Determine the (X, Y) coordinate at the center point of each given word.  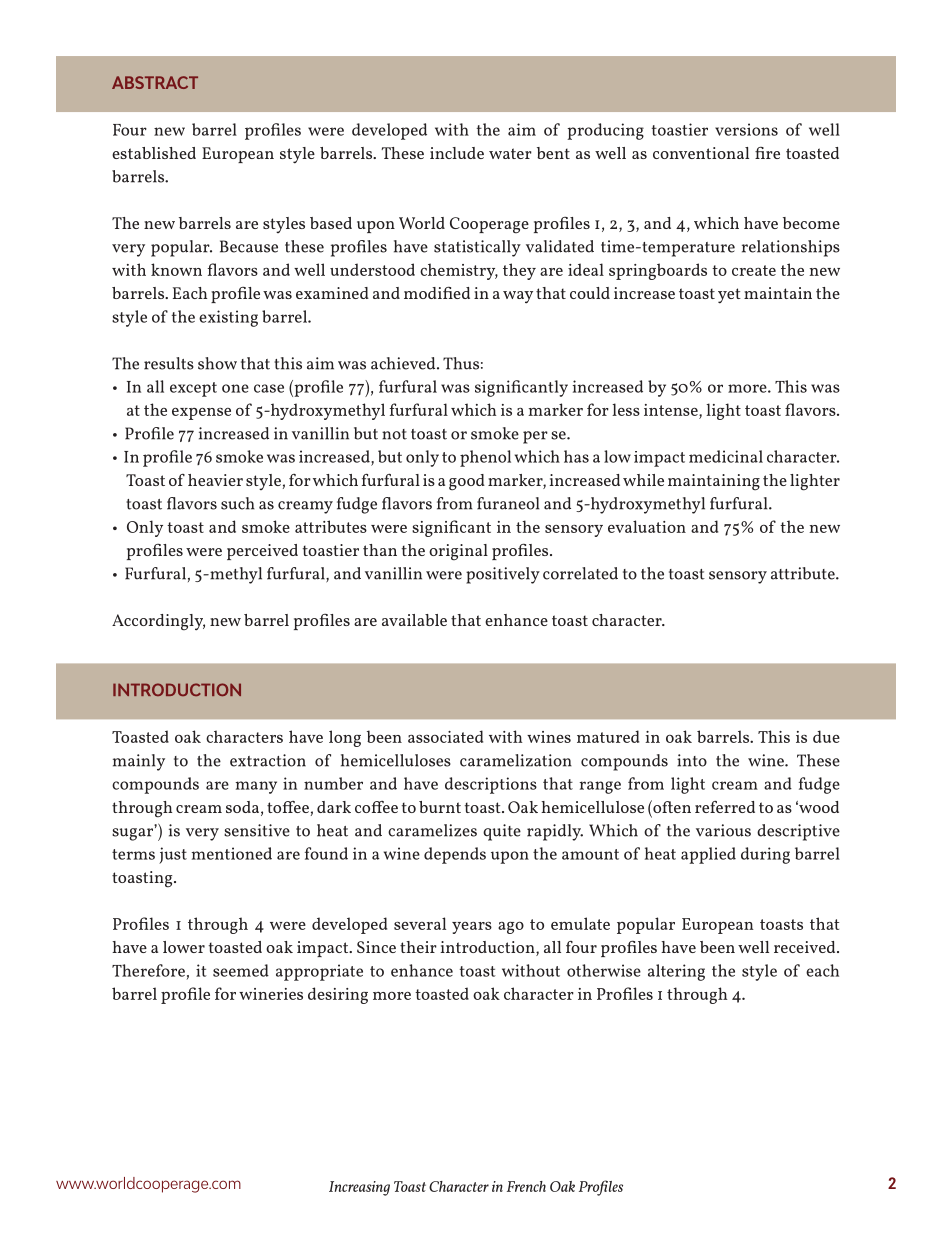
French (526, 1186)
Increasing (359, 1188)
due (826, 736)
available (414, 620)
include (457, 153)
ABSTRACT (155, 82)
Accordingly (158, 622)
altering (676, 972)
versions (746, 129)
